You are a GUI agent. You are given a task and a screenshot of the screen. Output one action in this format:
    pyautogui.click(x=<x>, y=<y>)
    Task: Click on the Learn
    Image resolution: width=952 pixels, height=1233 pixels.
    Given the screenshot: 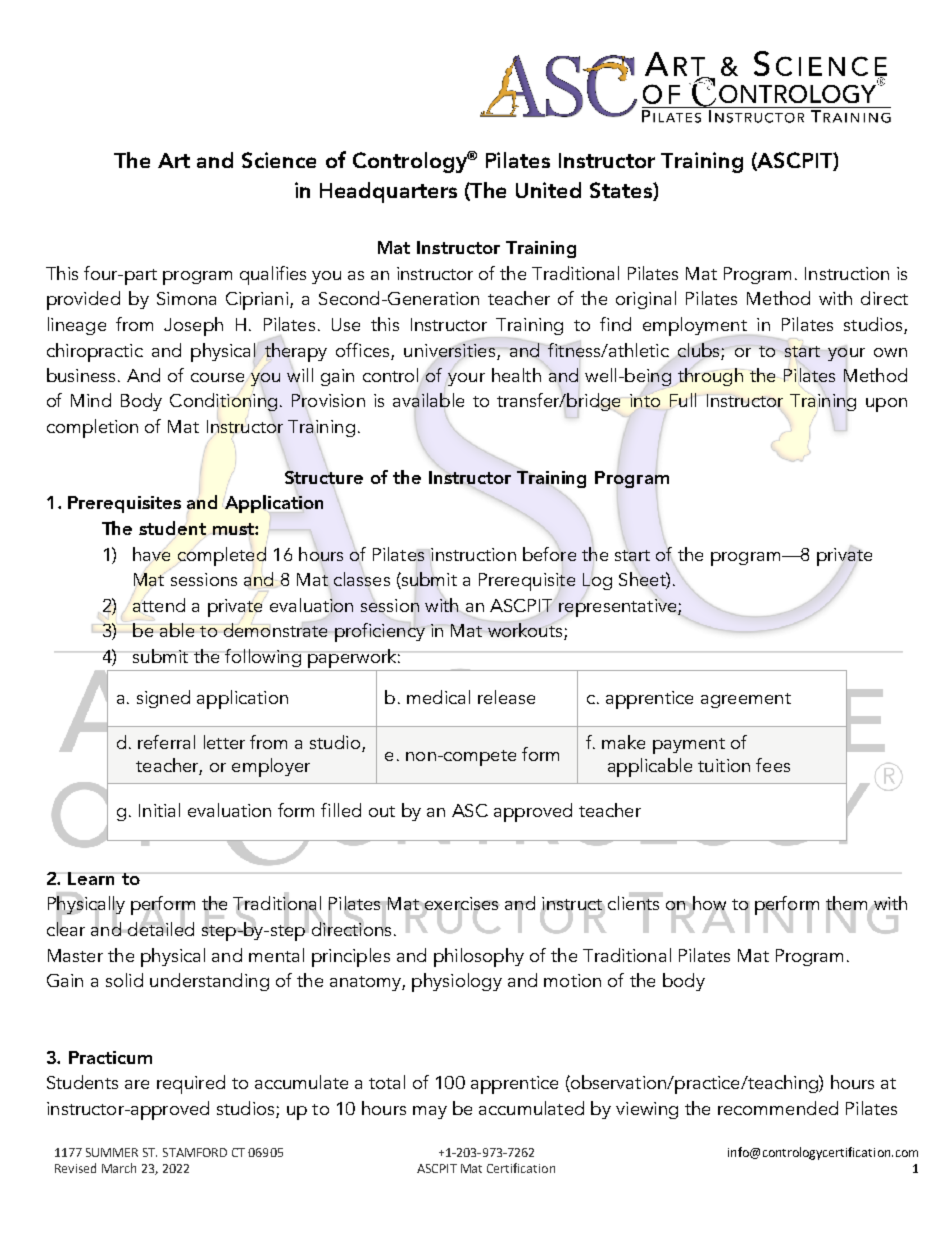 What is the action you would take?
    pyautogui.click(x=92, y=878)
